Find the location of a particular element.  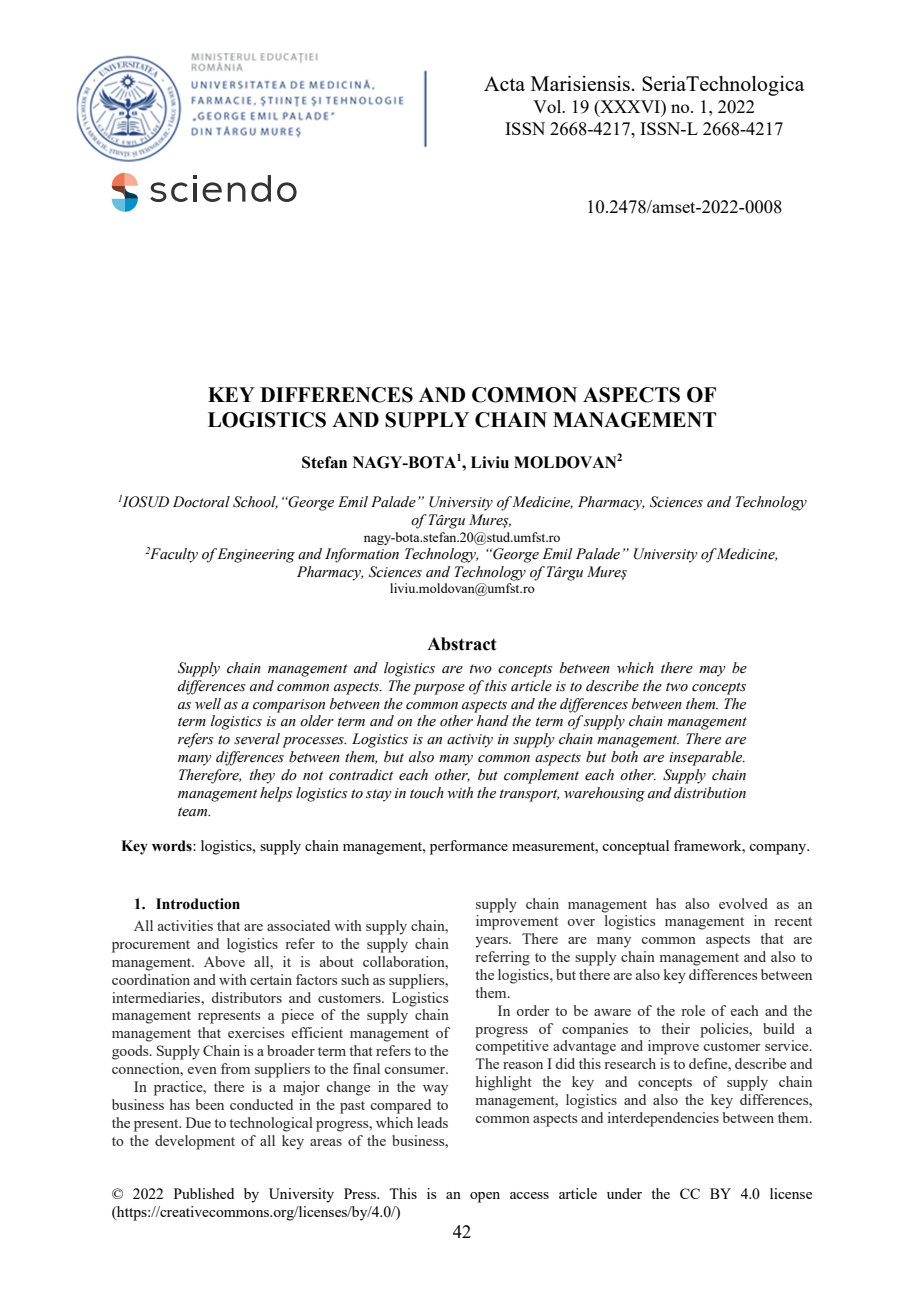

open is located at coordinates (485, 1197).
